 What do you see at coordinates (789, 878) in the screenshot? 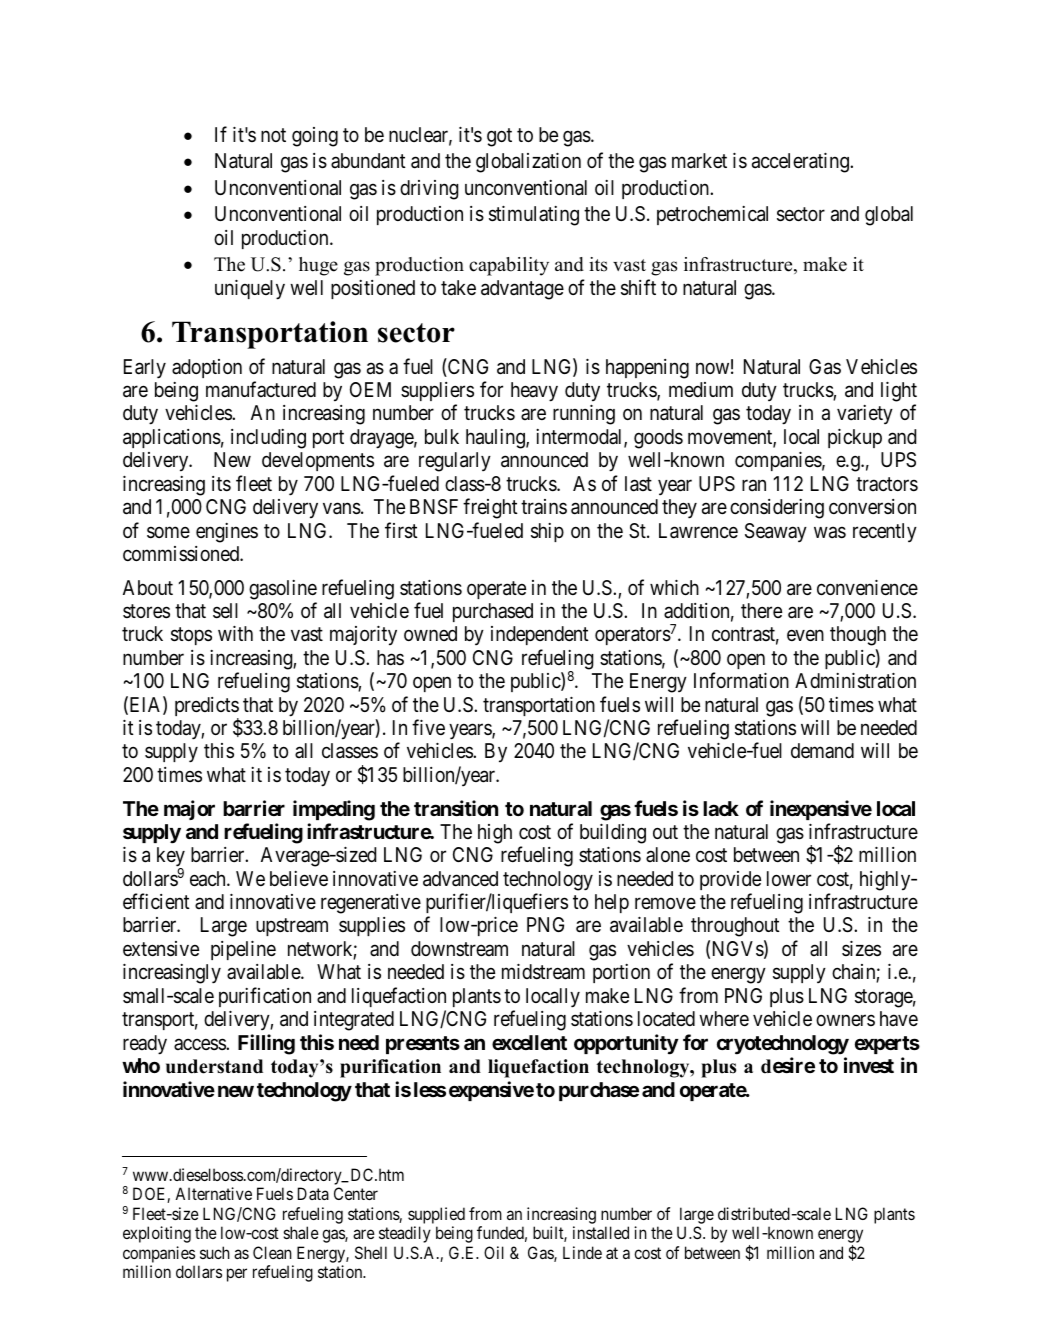
I see `lower` at bounding box center [789, 878].
